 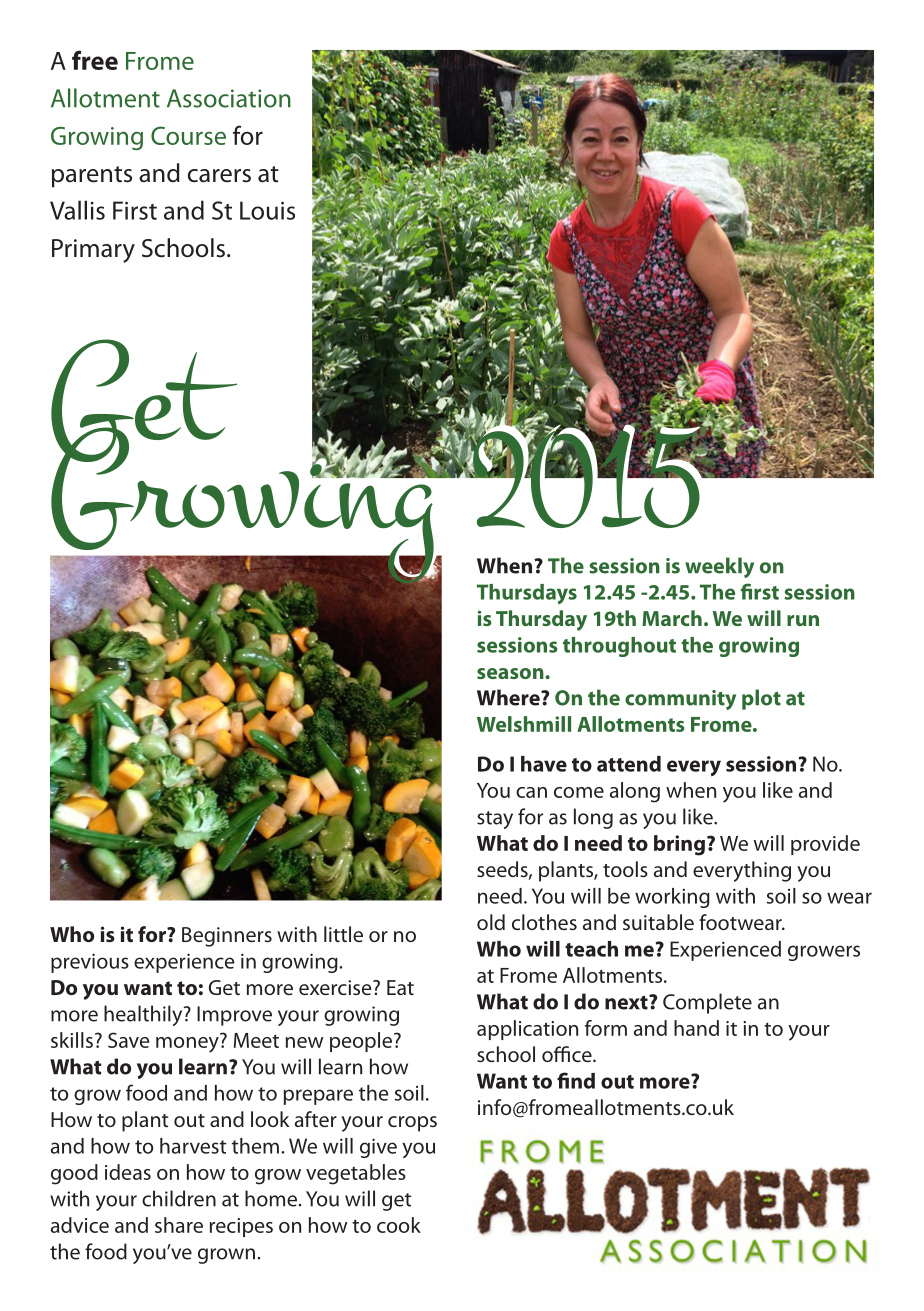 I want to click on Eat, so click(x=400, y=987).
